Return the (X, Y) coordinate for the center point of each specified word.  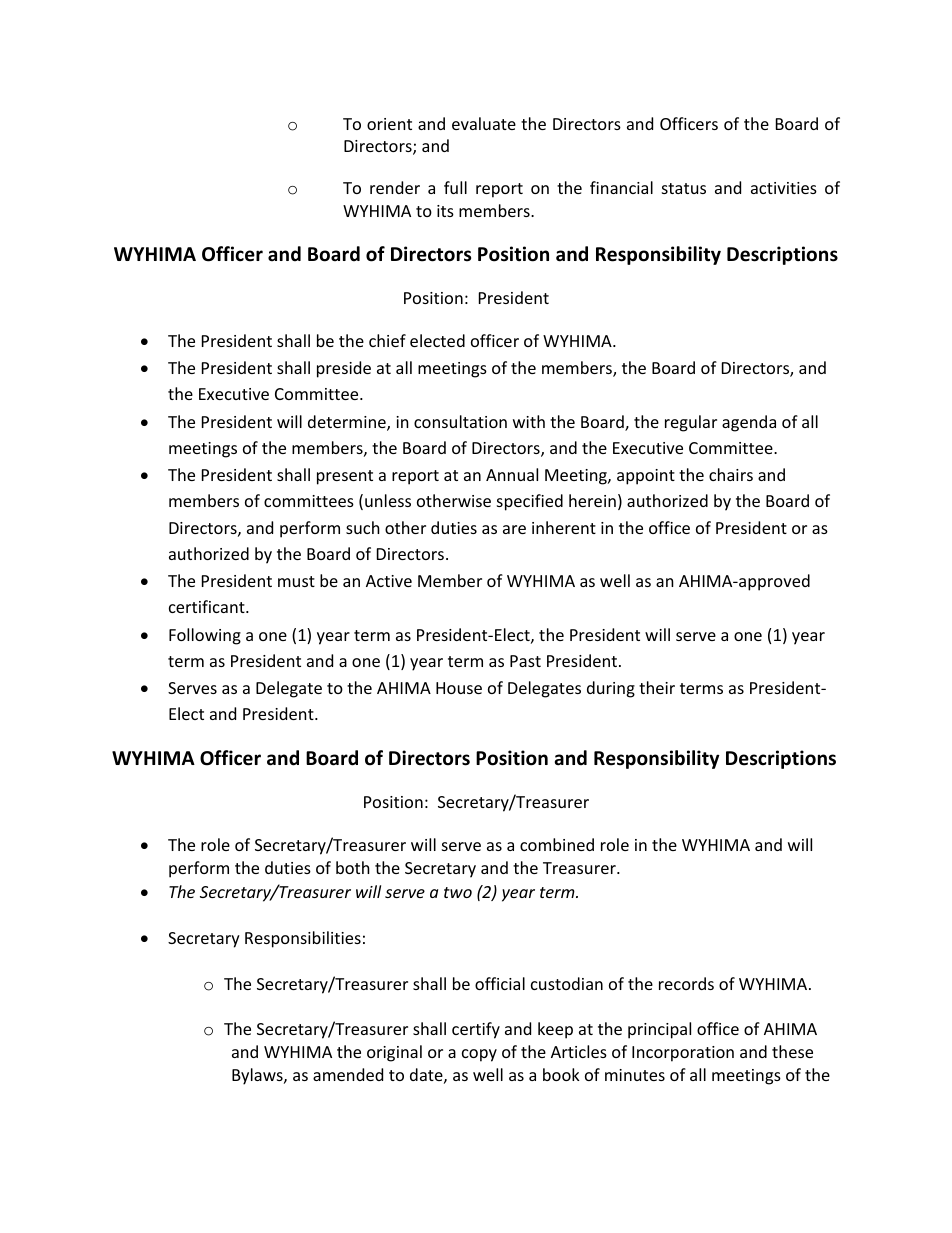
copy (479, 1055)
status (684, 188)
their (657, 687)
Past (525, 661)
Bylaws (258, 1076)
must (296, 581)
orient (389, 124)
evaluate (484, 123)
